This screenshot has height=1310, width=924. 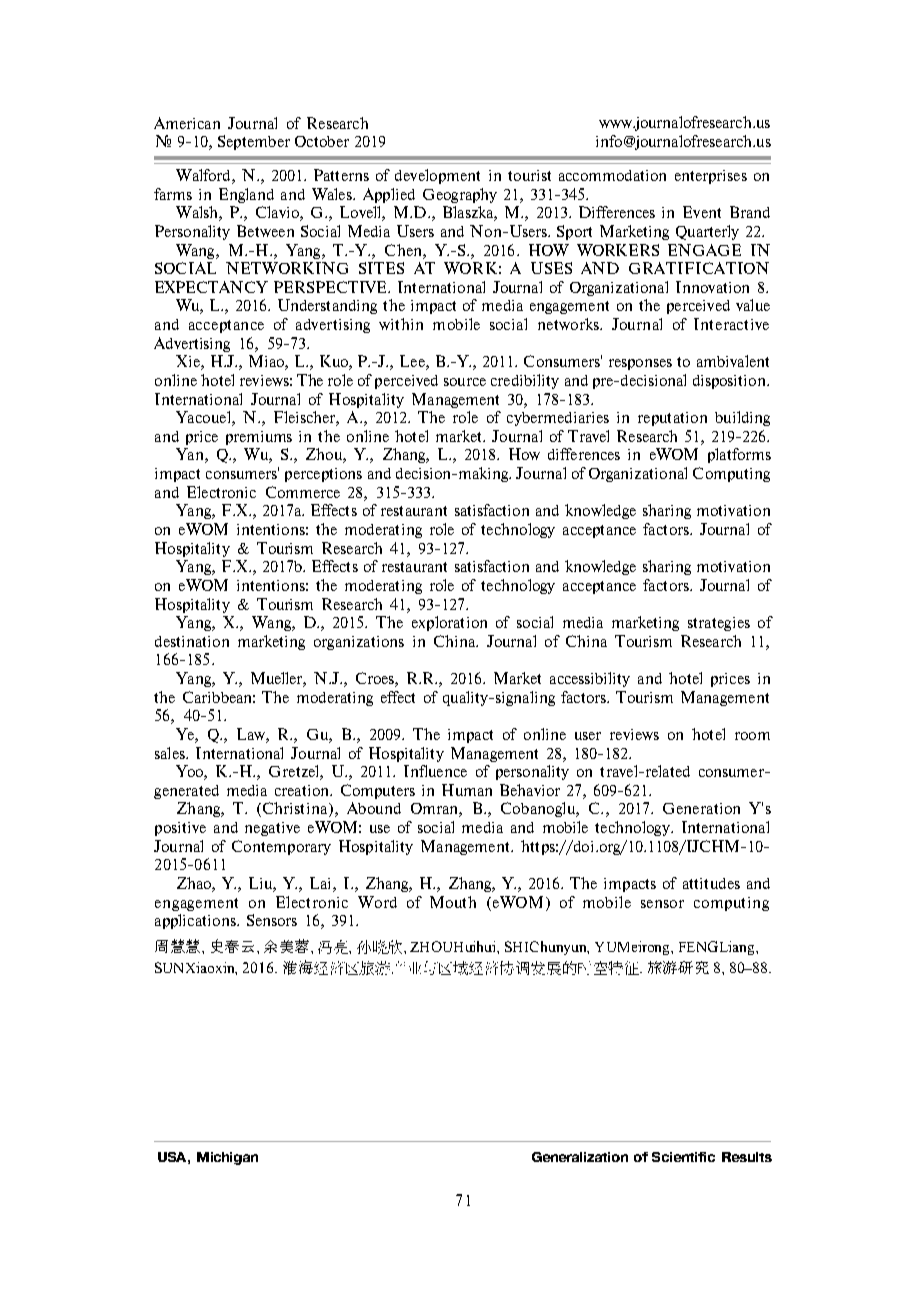 I want to click on destination, so click(x=192, y=641).
